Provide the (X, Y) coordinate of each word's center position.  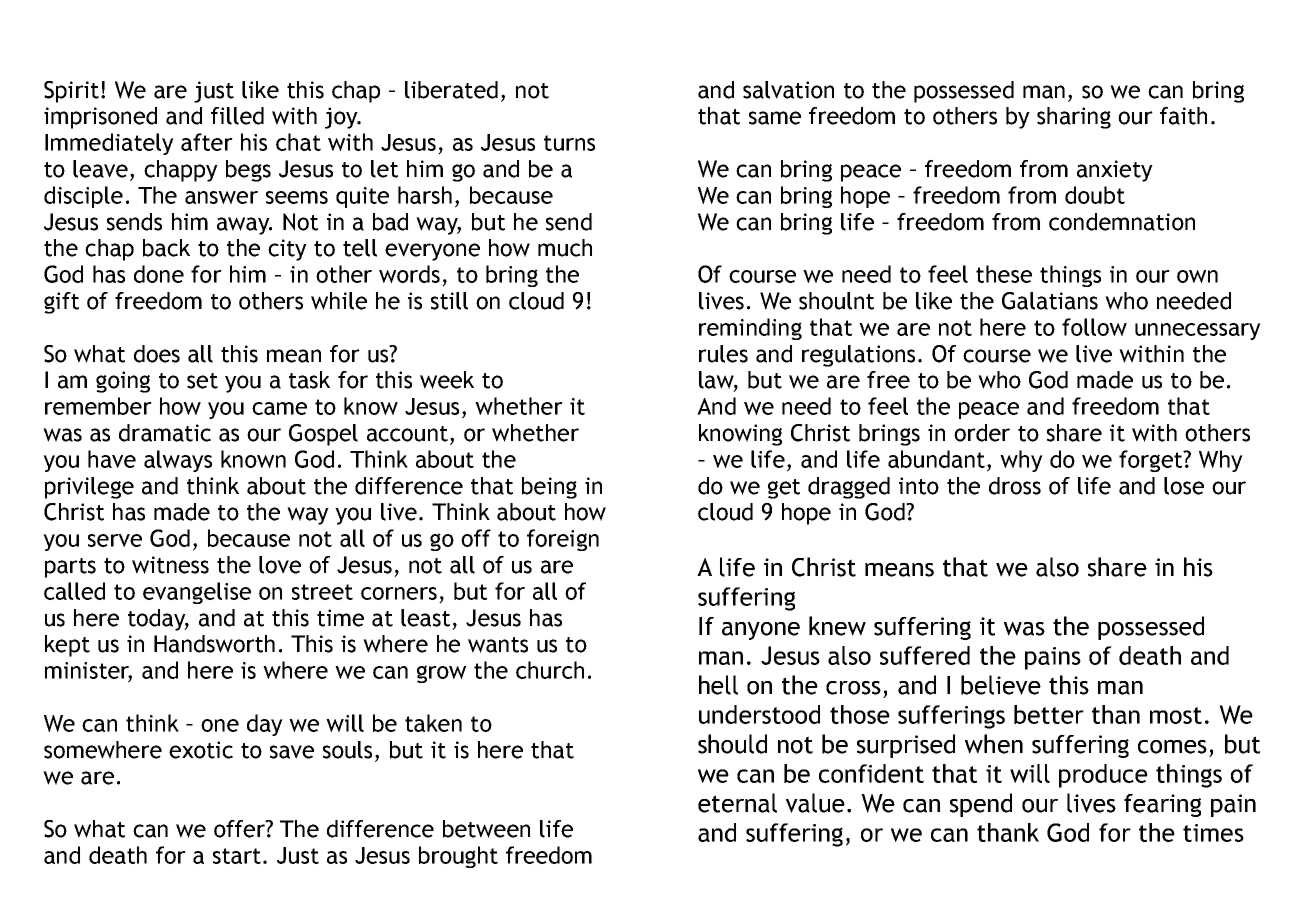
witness (170, 565)
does (157, 354)
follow (1094, 327)
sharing (1074, 118)
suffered (925, 655)
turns (569, 143)
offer (240, 829)
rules (723, 354)
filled (237, 116)
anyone (761, 631)
